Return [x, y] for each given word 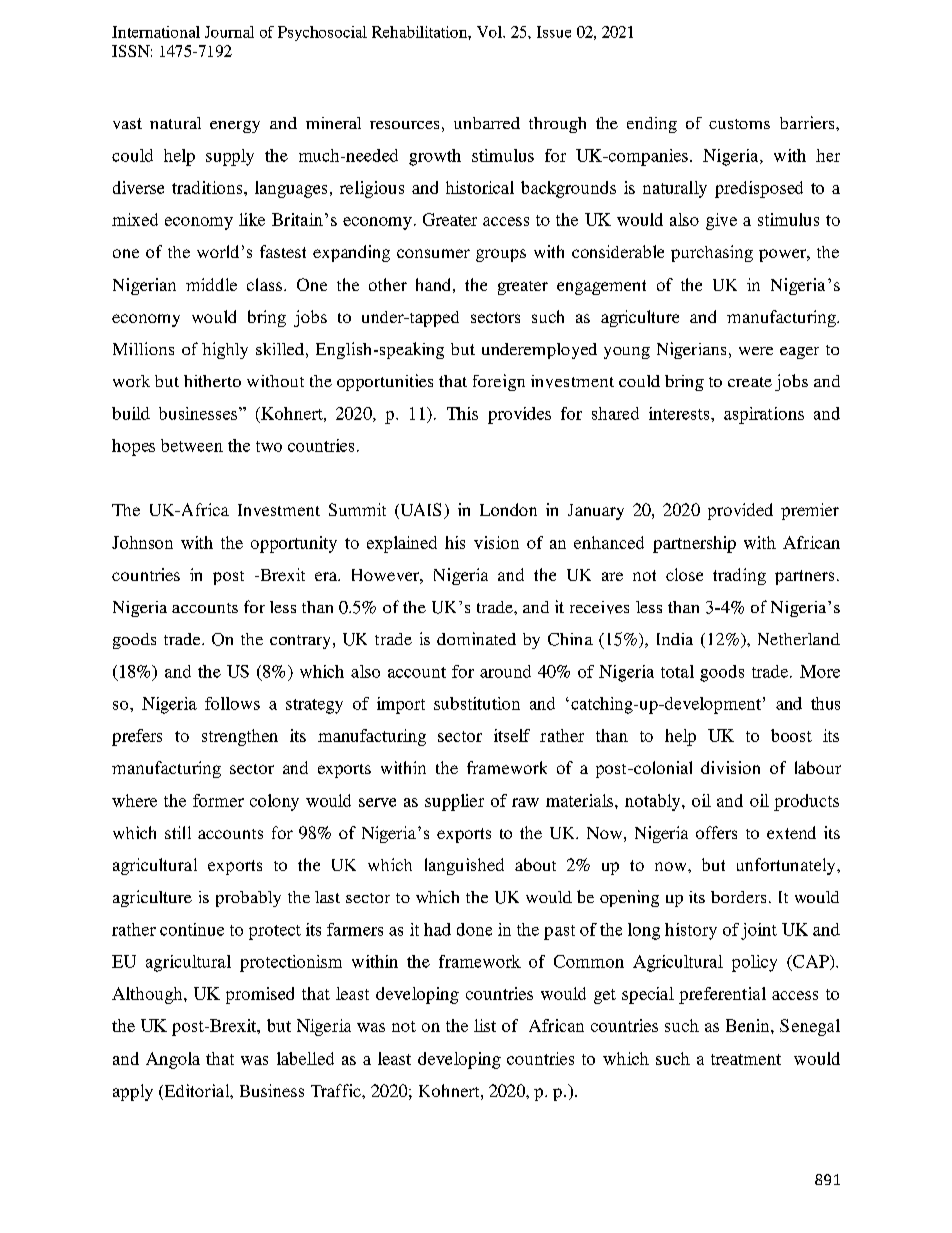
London [508, 509]
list [485, 1025]
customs [739, 124]
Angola [173, 1060]
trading [739, 576]
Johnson [142, 542]
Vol [490, 32]
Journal [229, 32]
